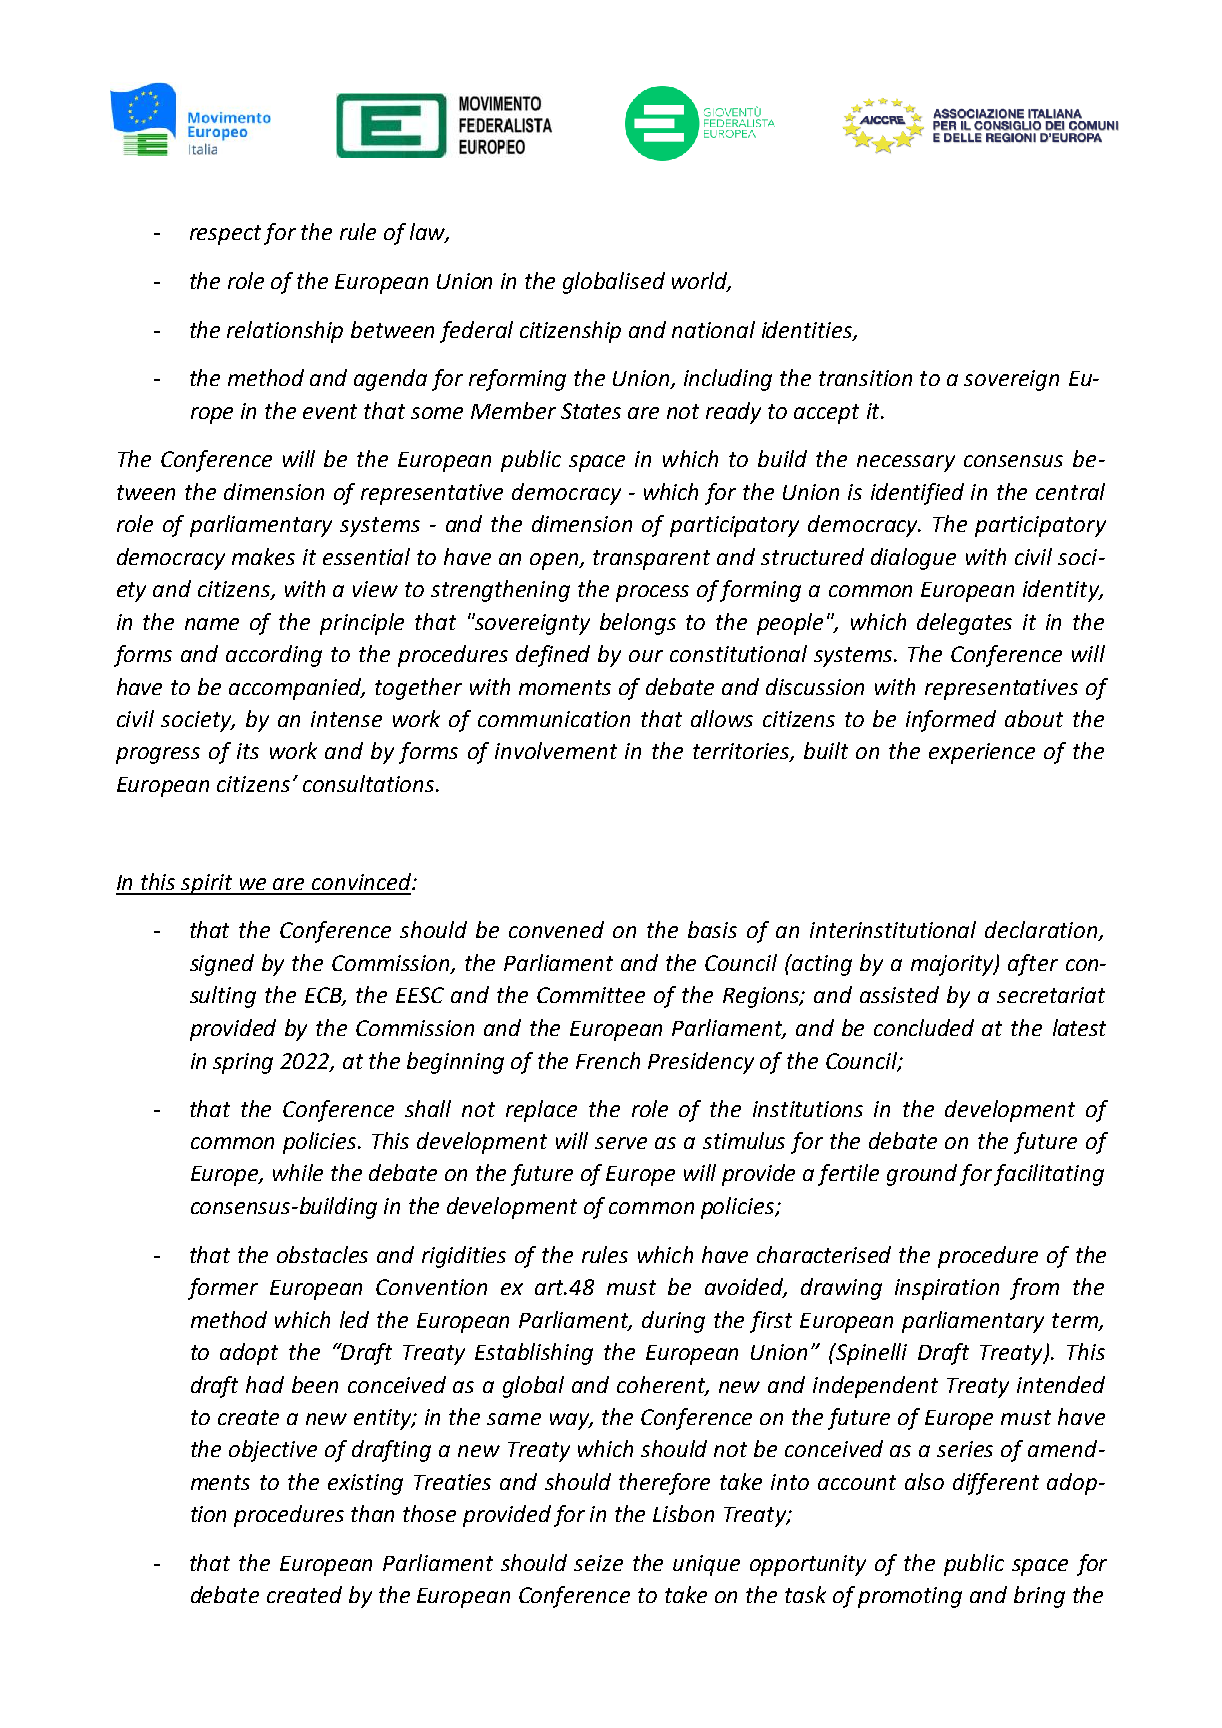 The width and height of the document is (1222, 1728). What do you see at coordinates (225, 235) in the document?
I see `respect` at bounding box center [225, 235].
